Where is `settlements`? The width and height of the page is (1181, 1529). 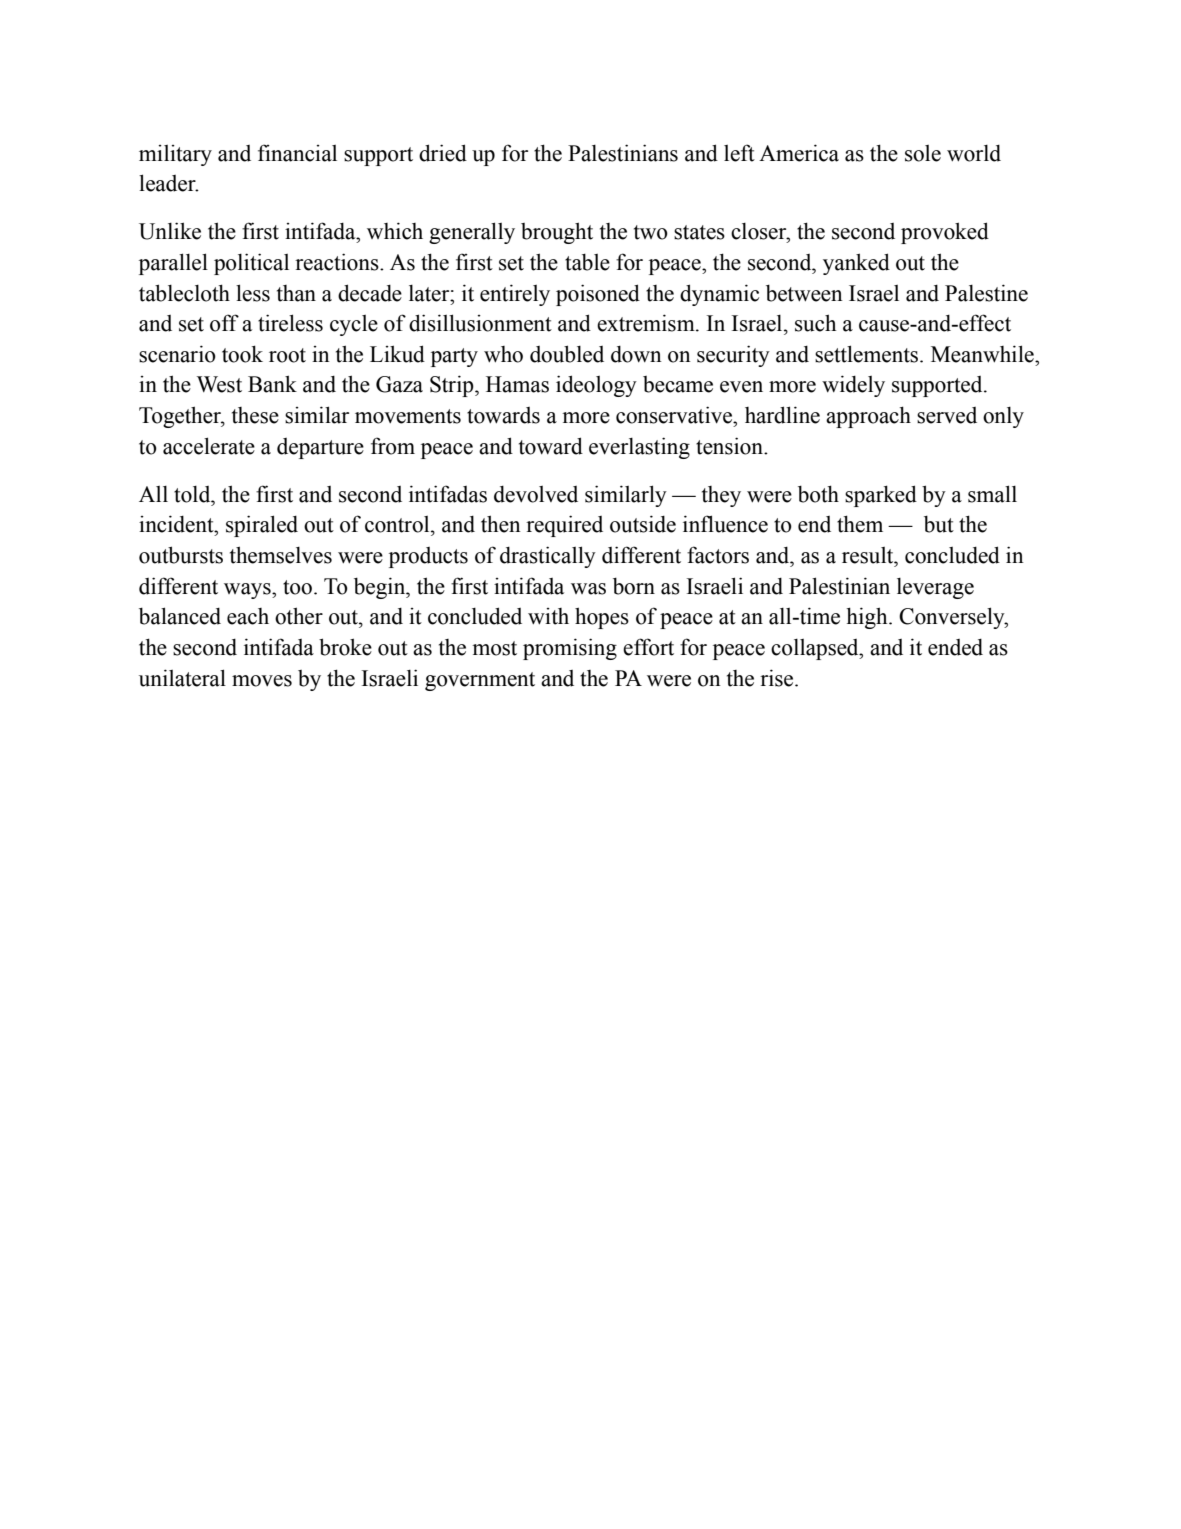 settlements is located at coordinates (866, 354).
